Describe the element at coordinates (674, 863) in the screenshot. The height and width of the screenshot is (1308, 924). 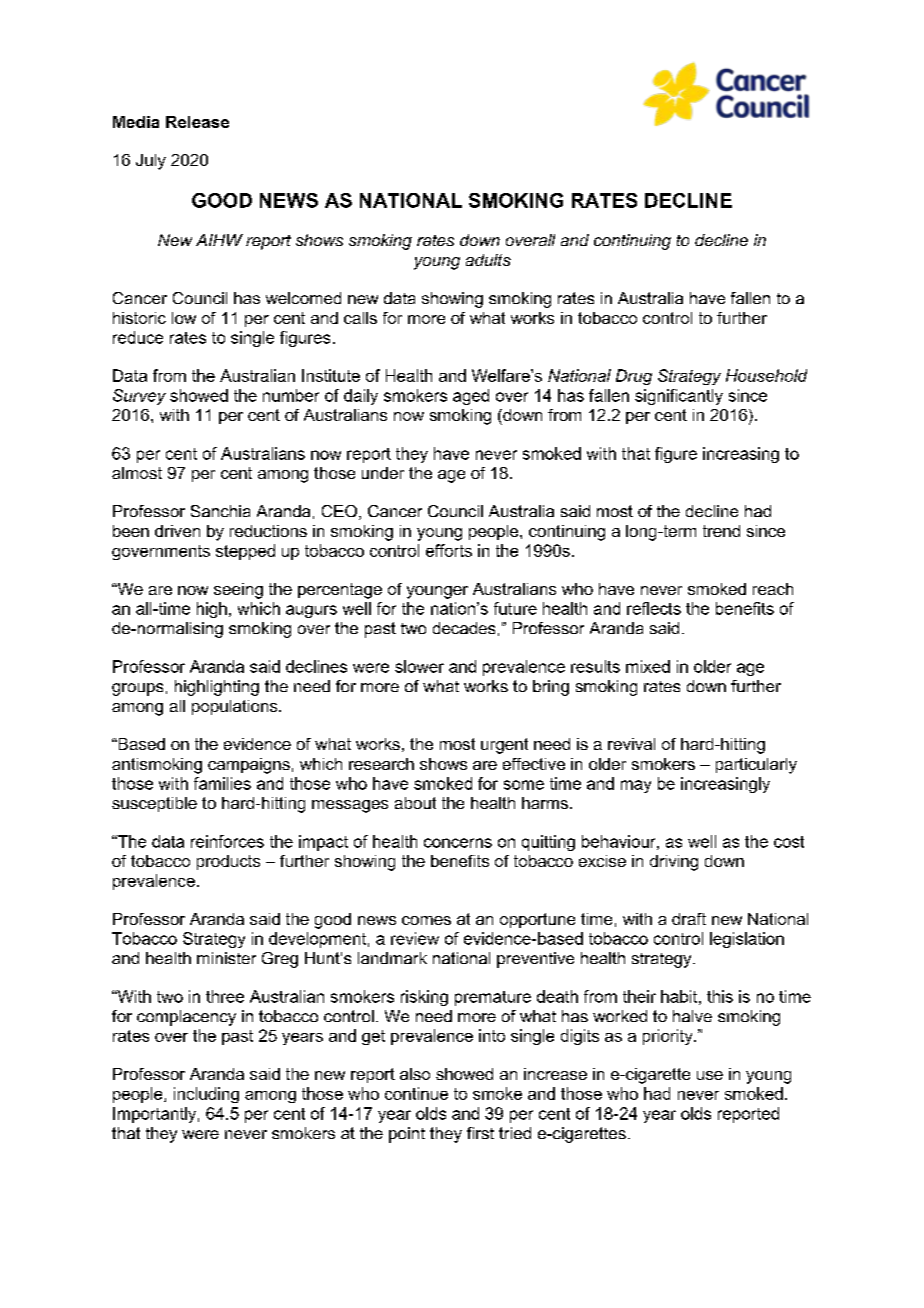
I see `driving` at that location.
